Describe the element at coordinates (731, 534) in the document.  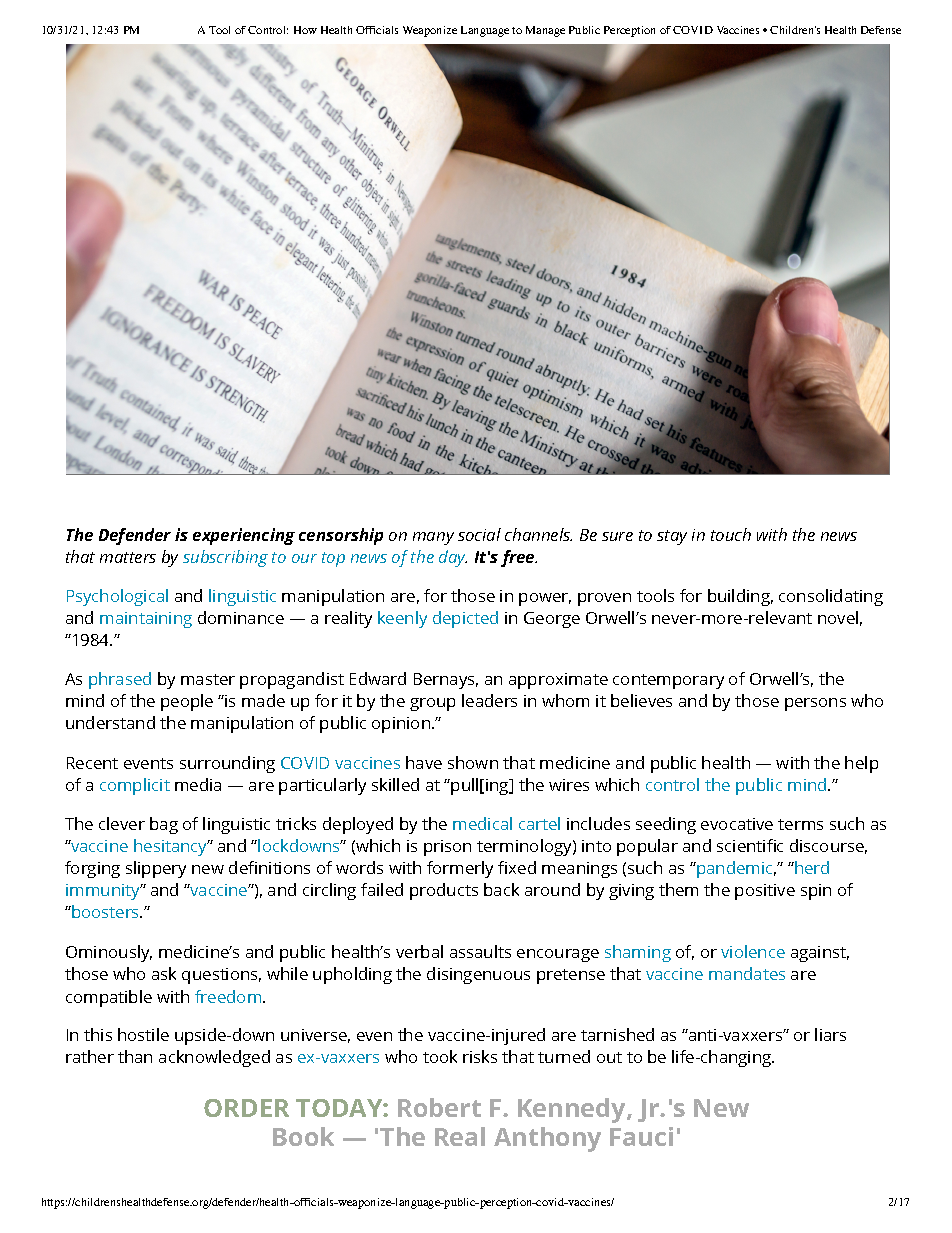
I see `touch` at that location.
